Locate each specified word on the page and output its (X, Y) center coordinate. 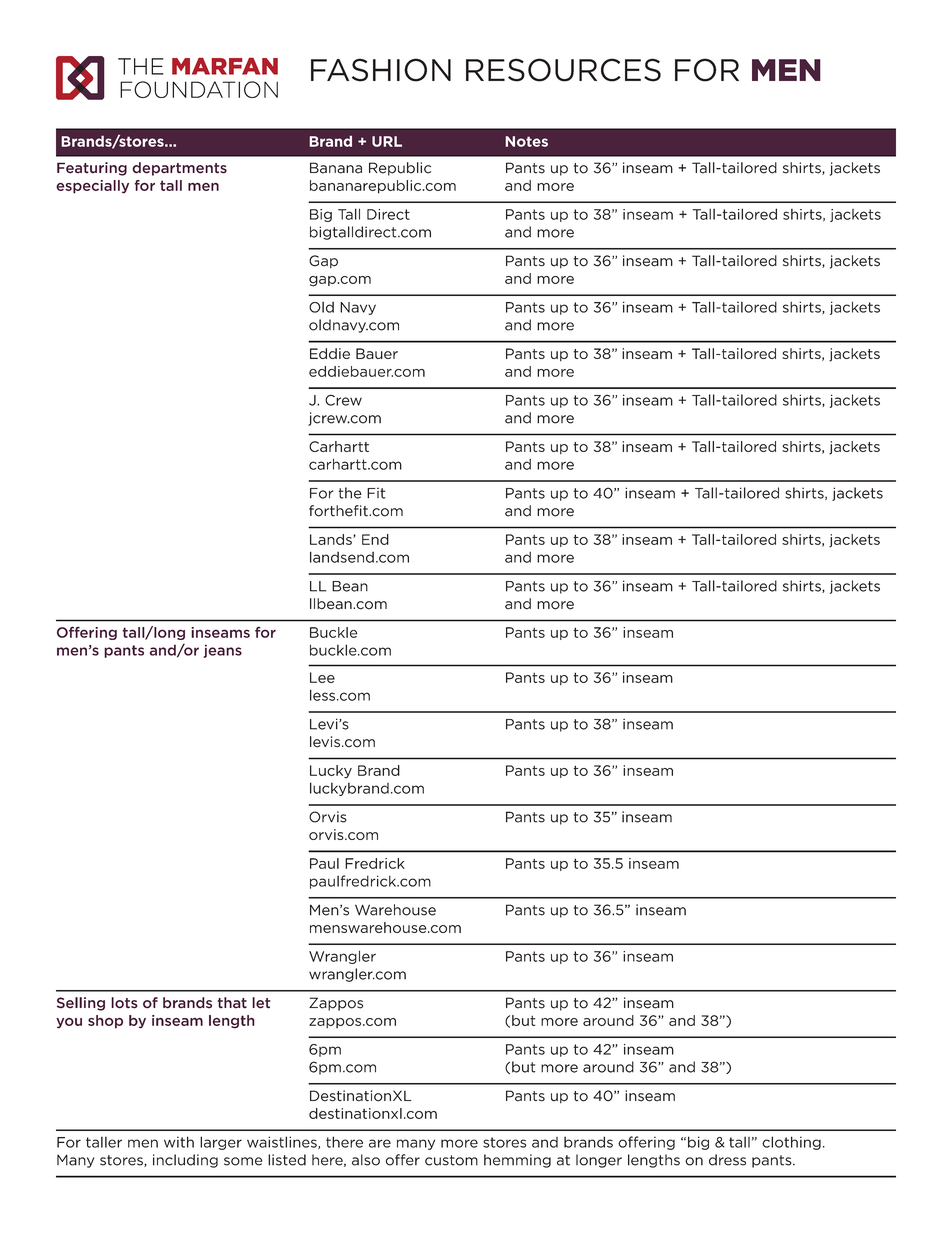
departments (179, 169)
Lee (322, 677)
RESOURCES (563, 70)
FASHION (381, 70)
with (179, 1142)
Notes (526, 141)
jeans (223, 651)
